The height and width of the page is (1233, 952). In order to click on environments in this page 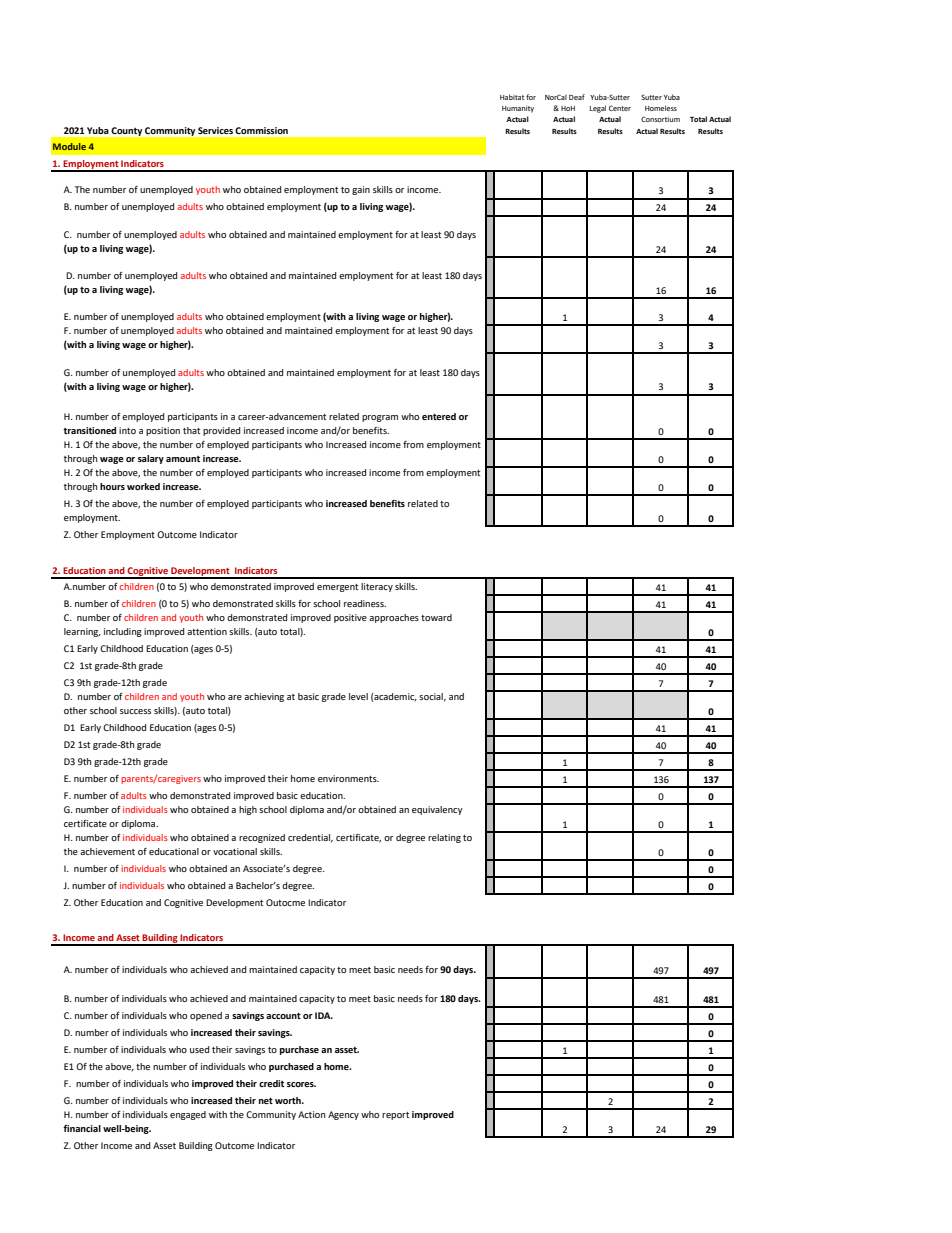, I will do `click(348, 778)`.
